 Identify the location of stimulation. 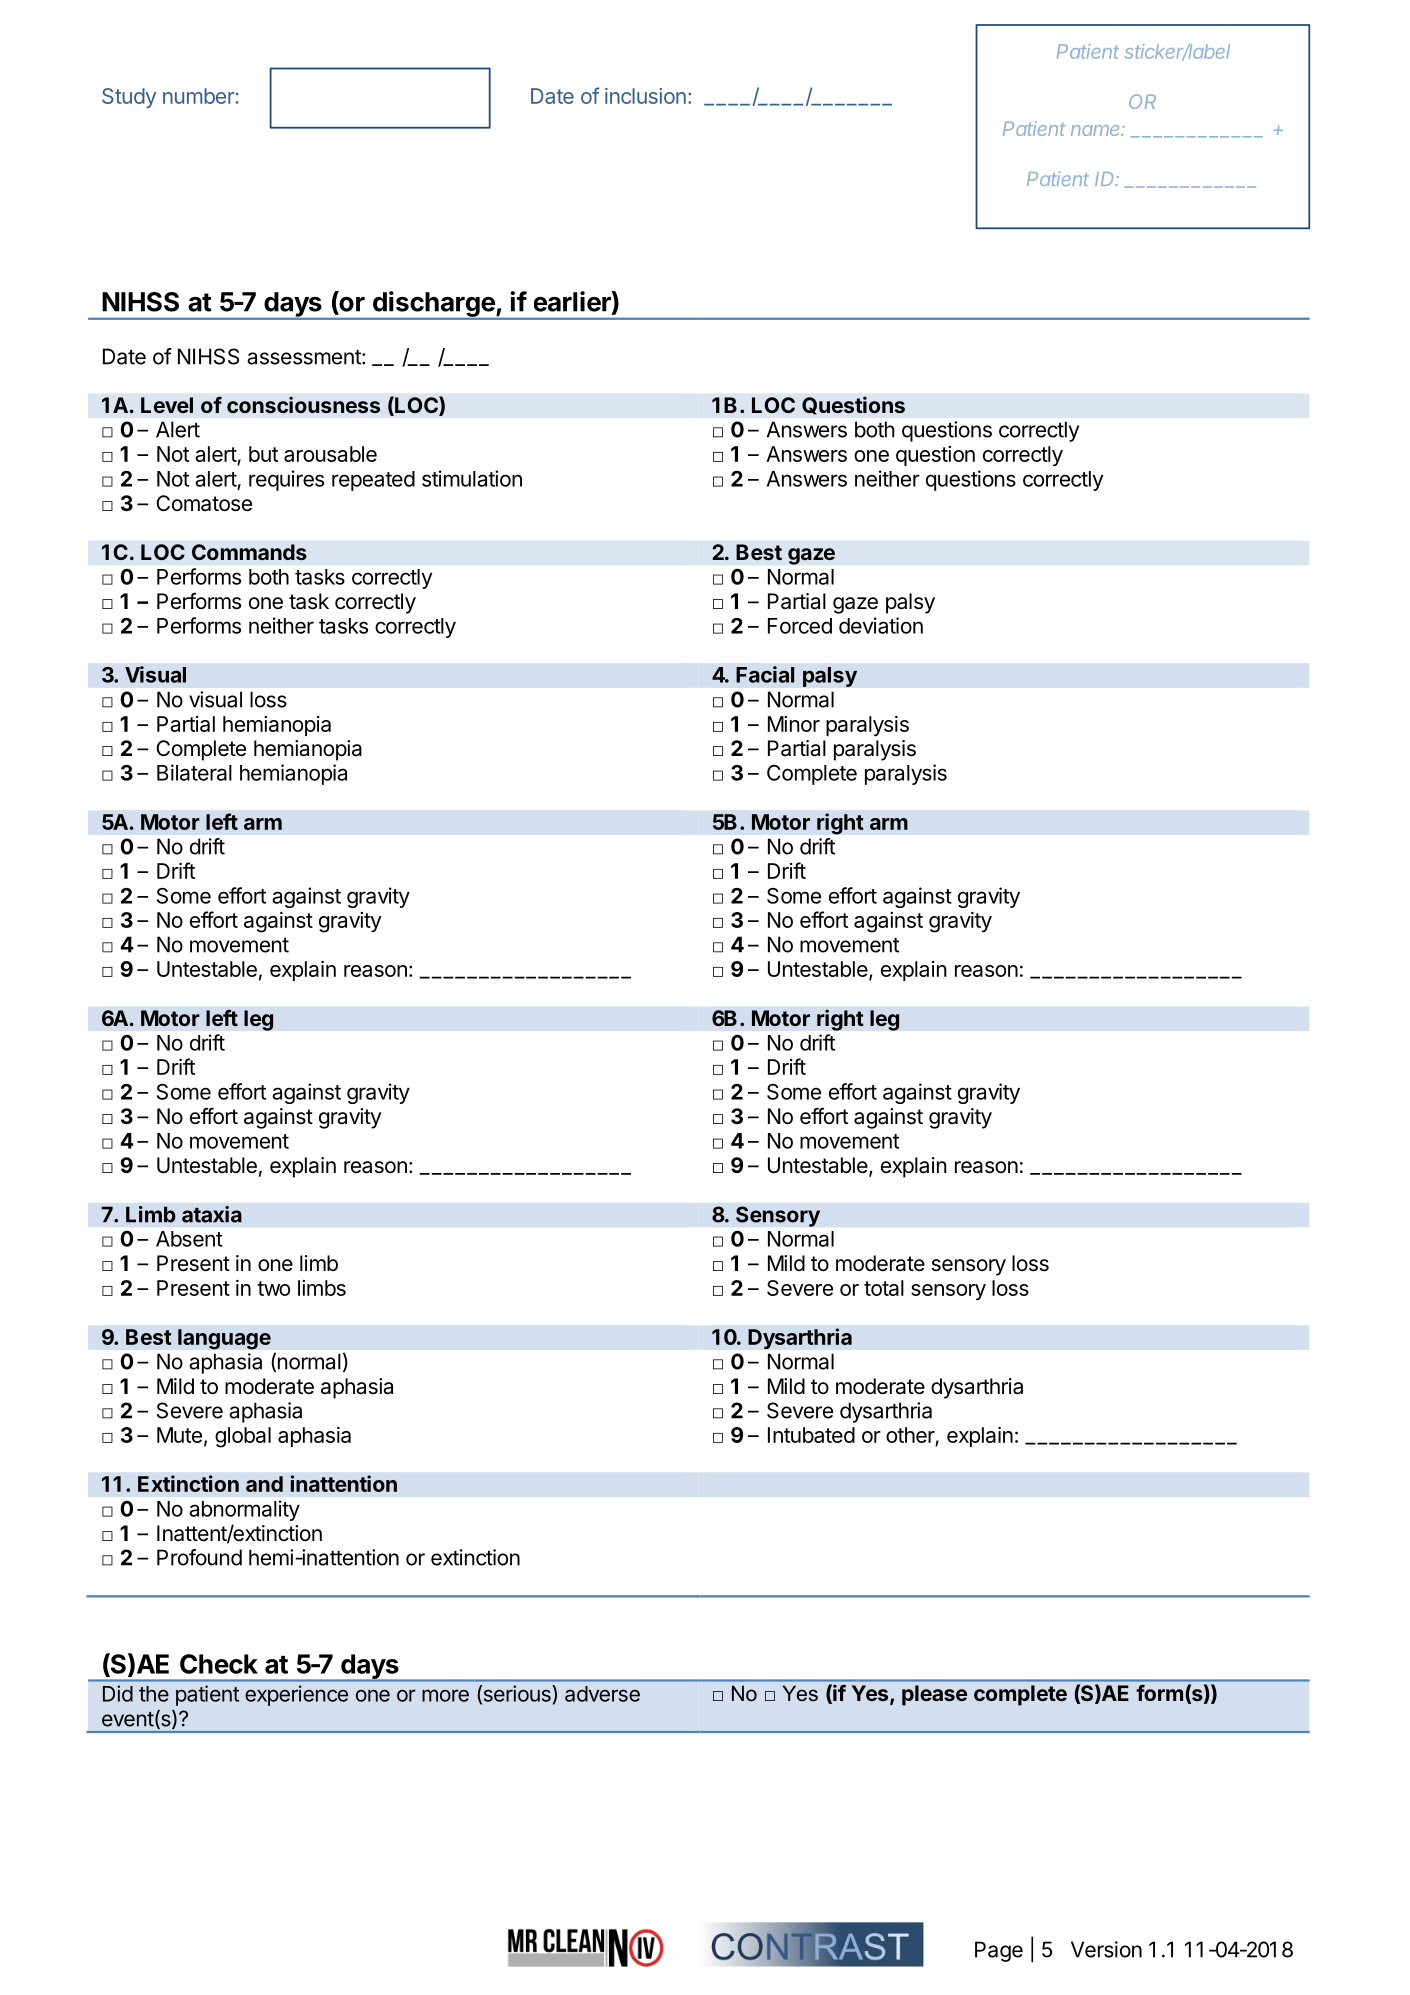
(472, 478).
